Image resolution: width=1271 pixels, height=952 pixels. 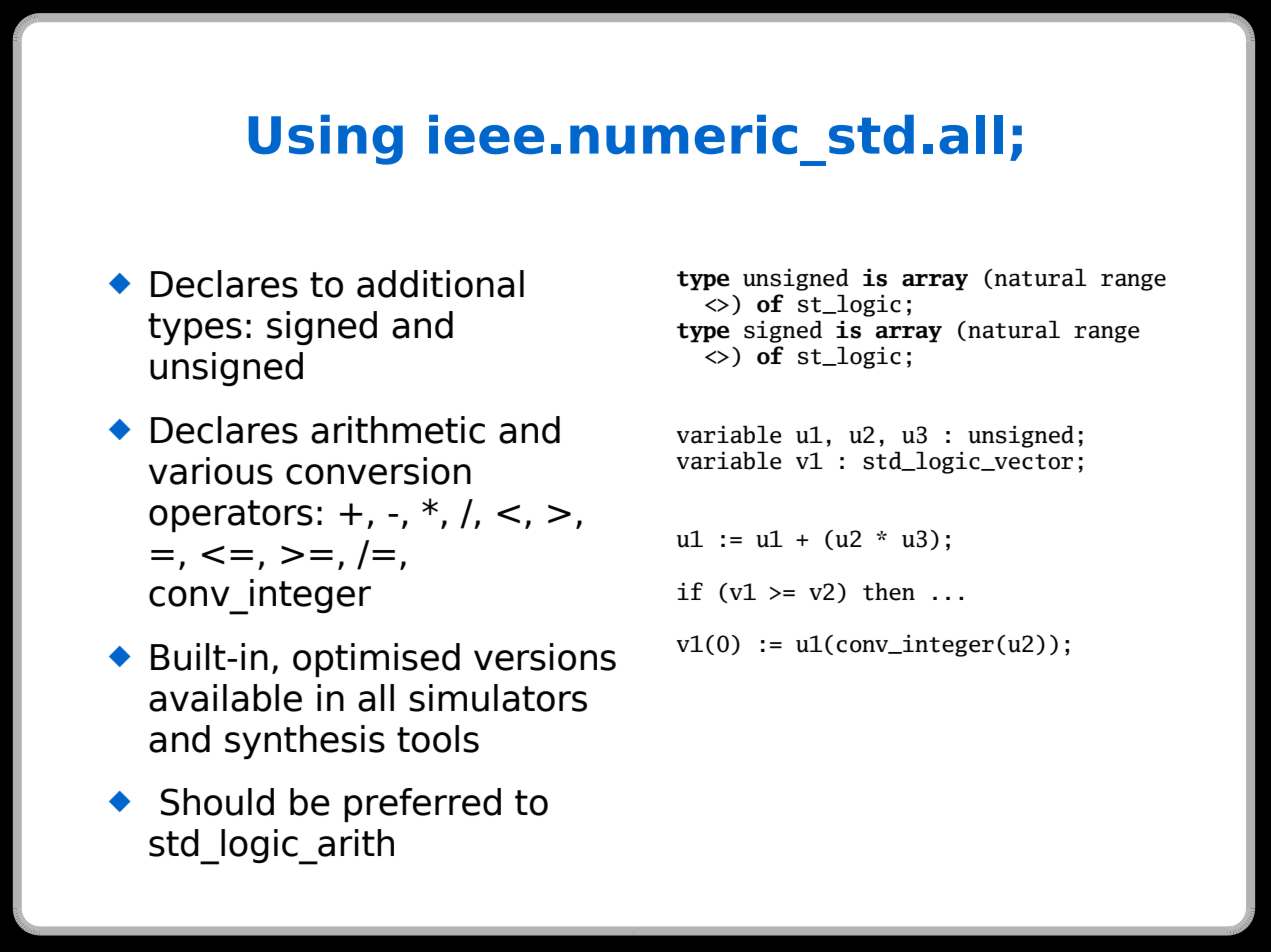 What do you see at coordinates (305, 742) in the page?
I see `synthesis` at bounding box center [305, 742].
